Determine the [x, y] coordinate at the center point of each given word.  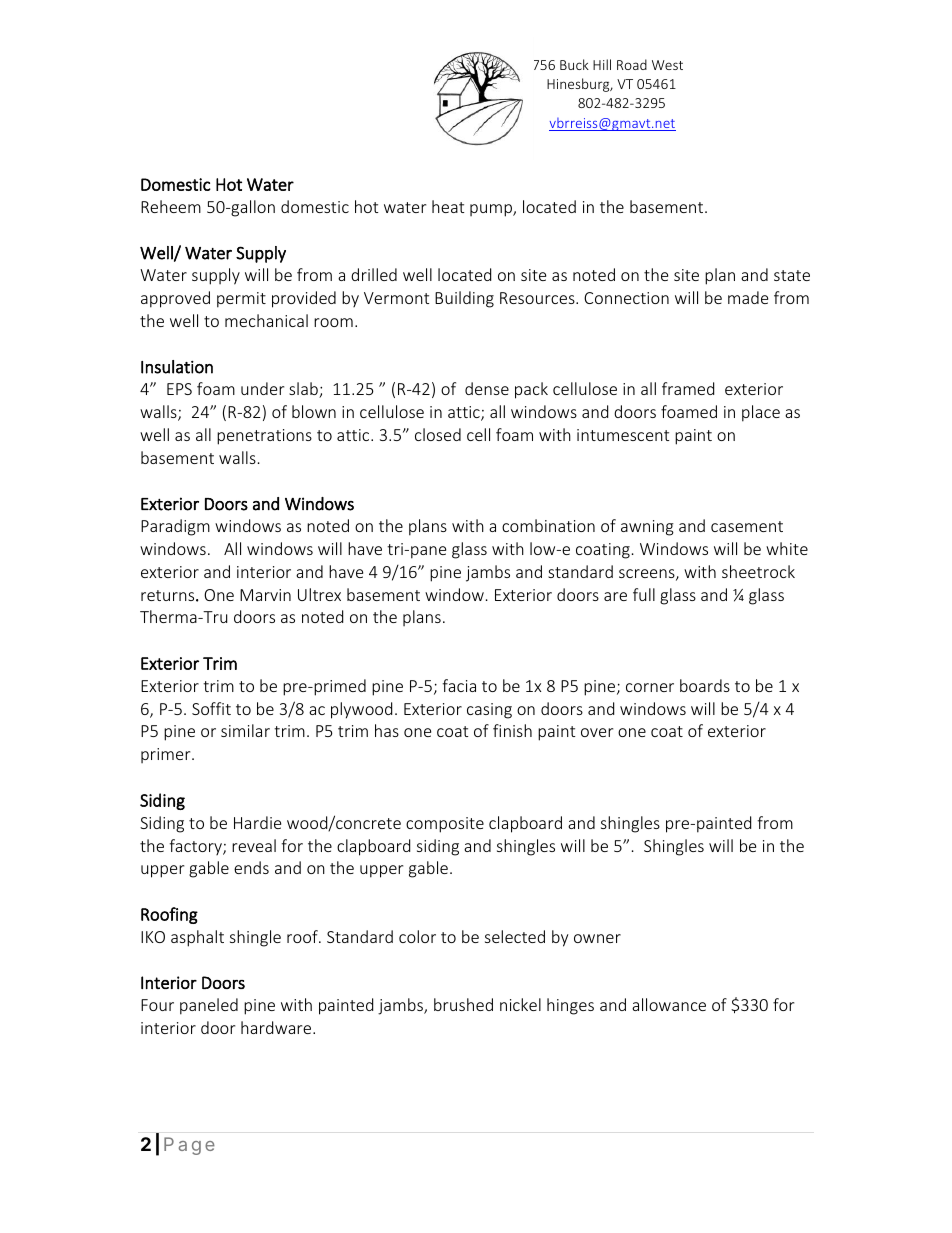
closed [438, 434]
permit [241, 300]
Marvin [265, 595]
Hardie [257, 822]
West [667, 65]
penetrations [264, 437]
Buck [574, 64]
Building [464, 299]
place [761, 413]
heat [448, 206]
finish [512, 730]
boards [705, 685]
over [597, 732]
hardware [277, 1027]
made [748, 297]
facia [459, 685]
